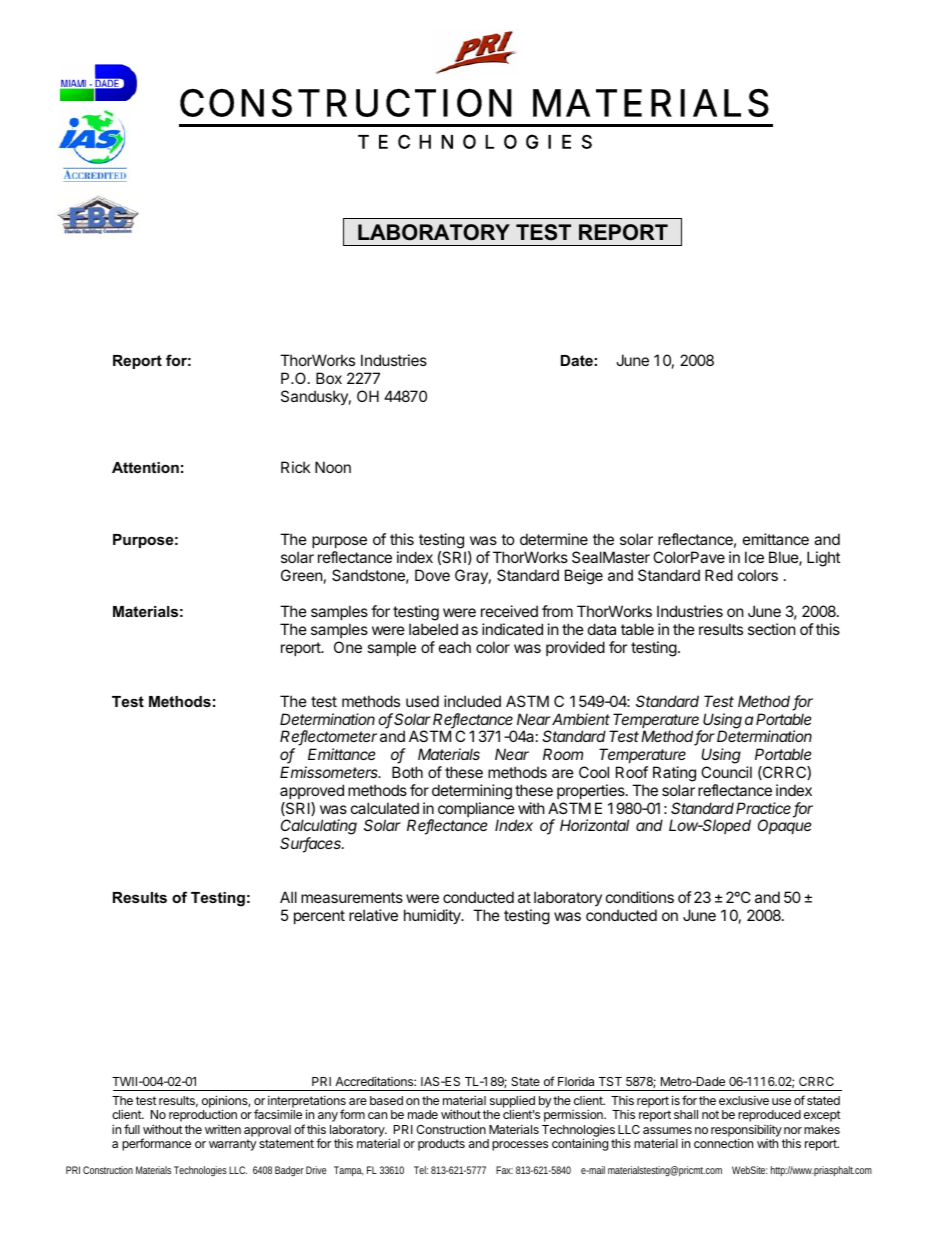 Image resolution: width=952 pixels, height=1233 pixels. What do you see at coordinates (441, 1145) in the screenshot?
I see `products` at bounding box center [441, 1145].
